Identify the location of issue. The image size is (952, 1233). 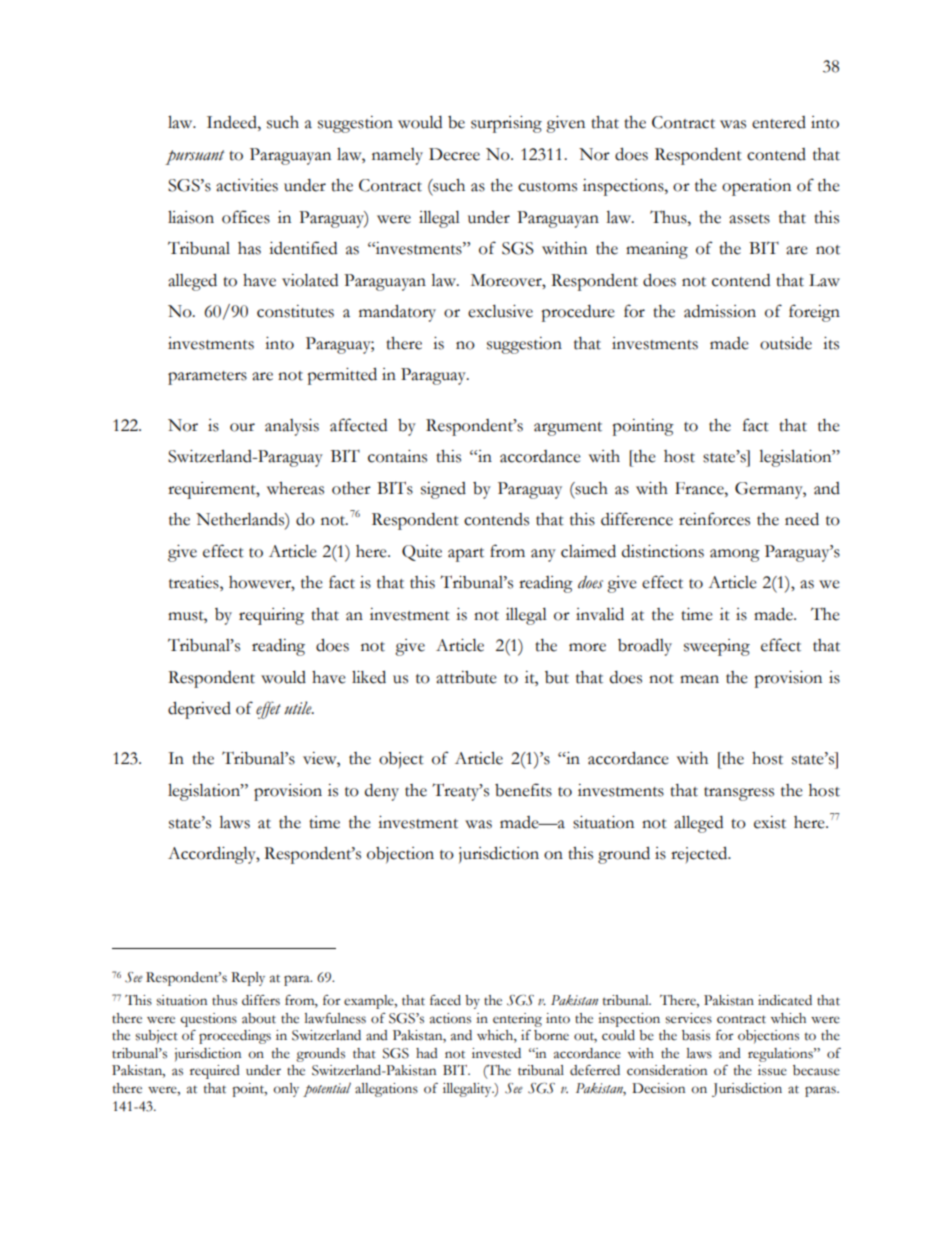
(772, 1070).
